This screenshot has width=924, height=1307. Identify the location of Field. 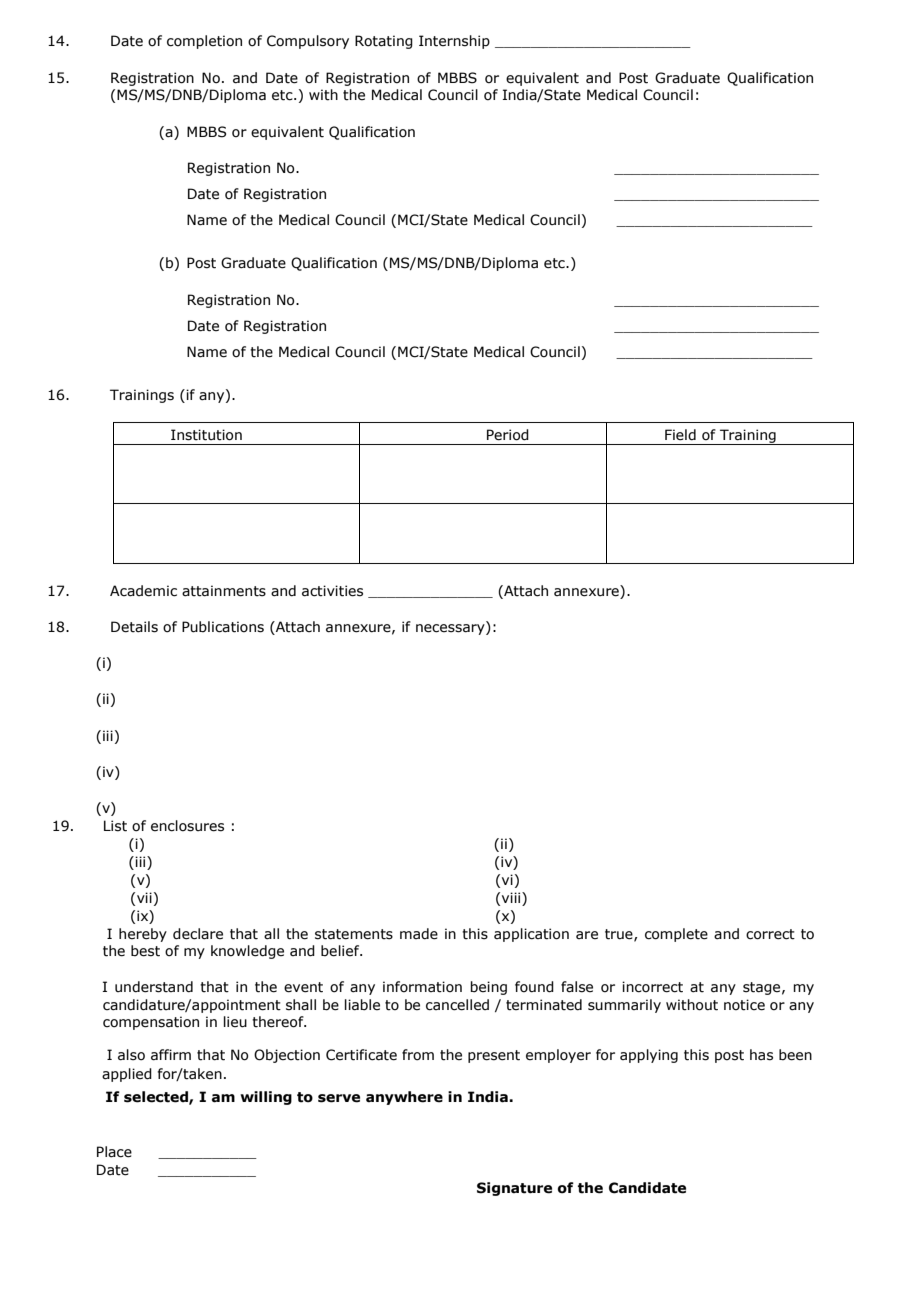
(680, 435).
